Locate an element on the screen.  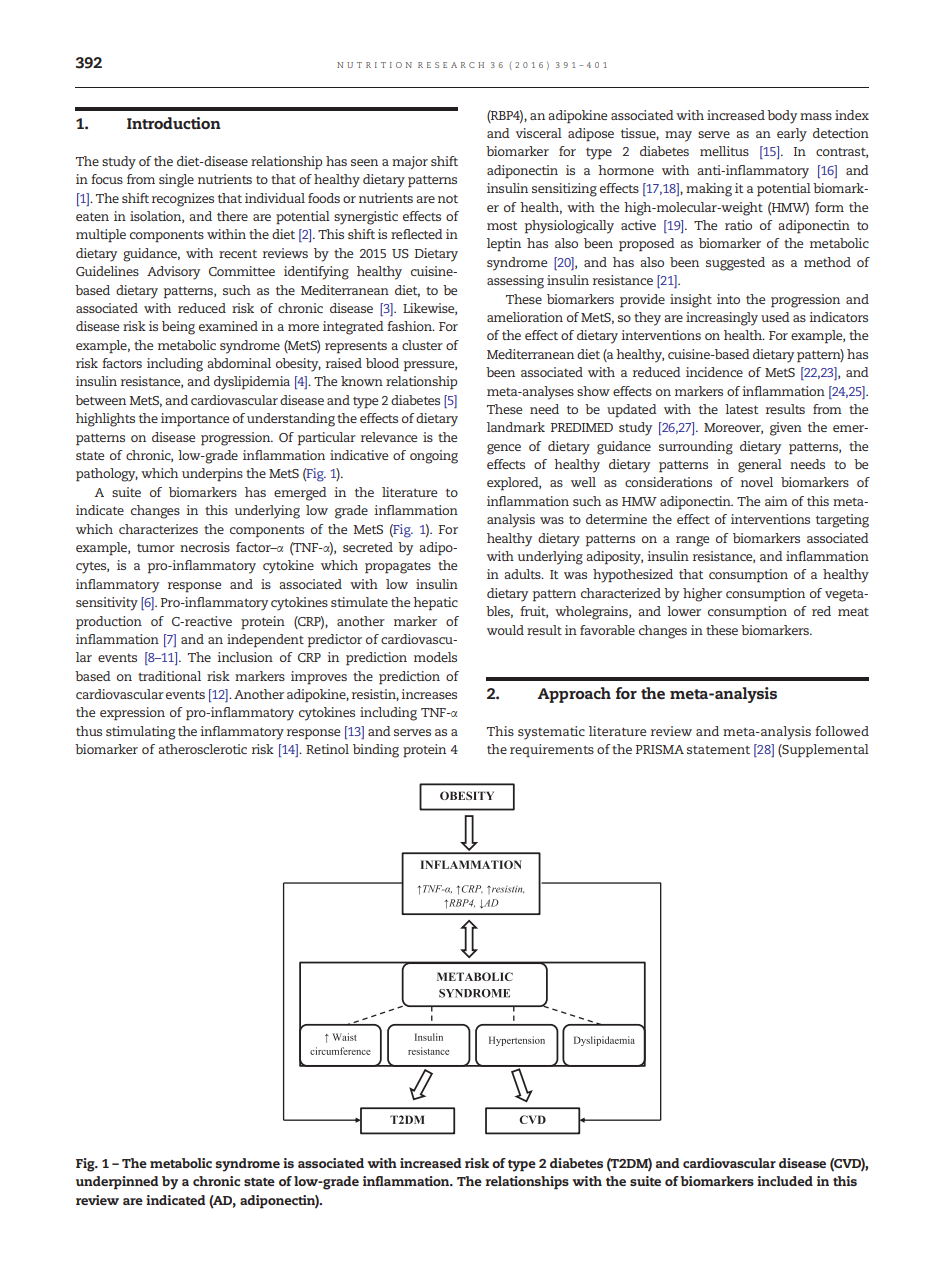
importance is located at coordinates (195, 420).
